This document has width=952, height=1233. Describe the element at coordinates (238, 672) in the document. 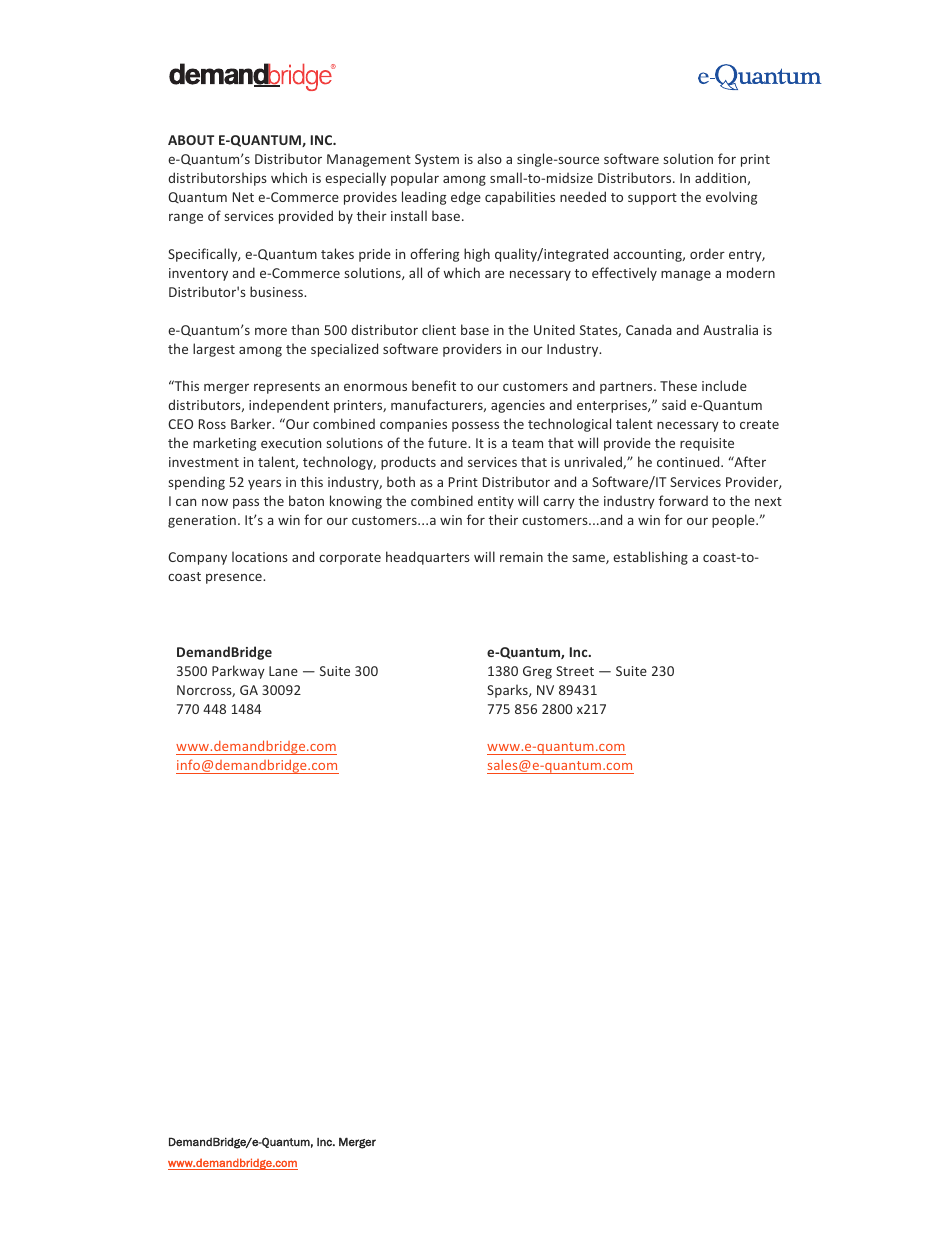

I see `Parkway` at that location.
